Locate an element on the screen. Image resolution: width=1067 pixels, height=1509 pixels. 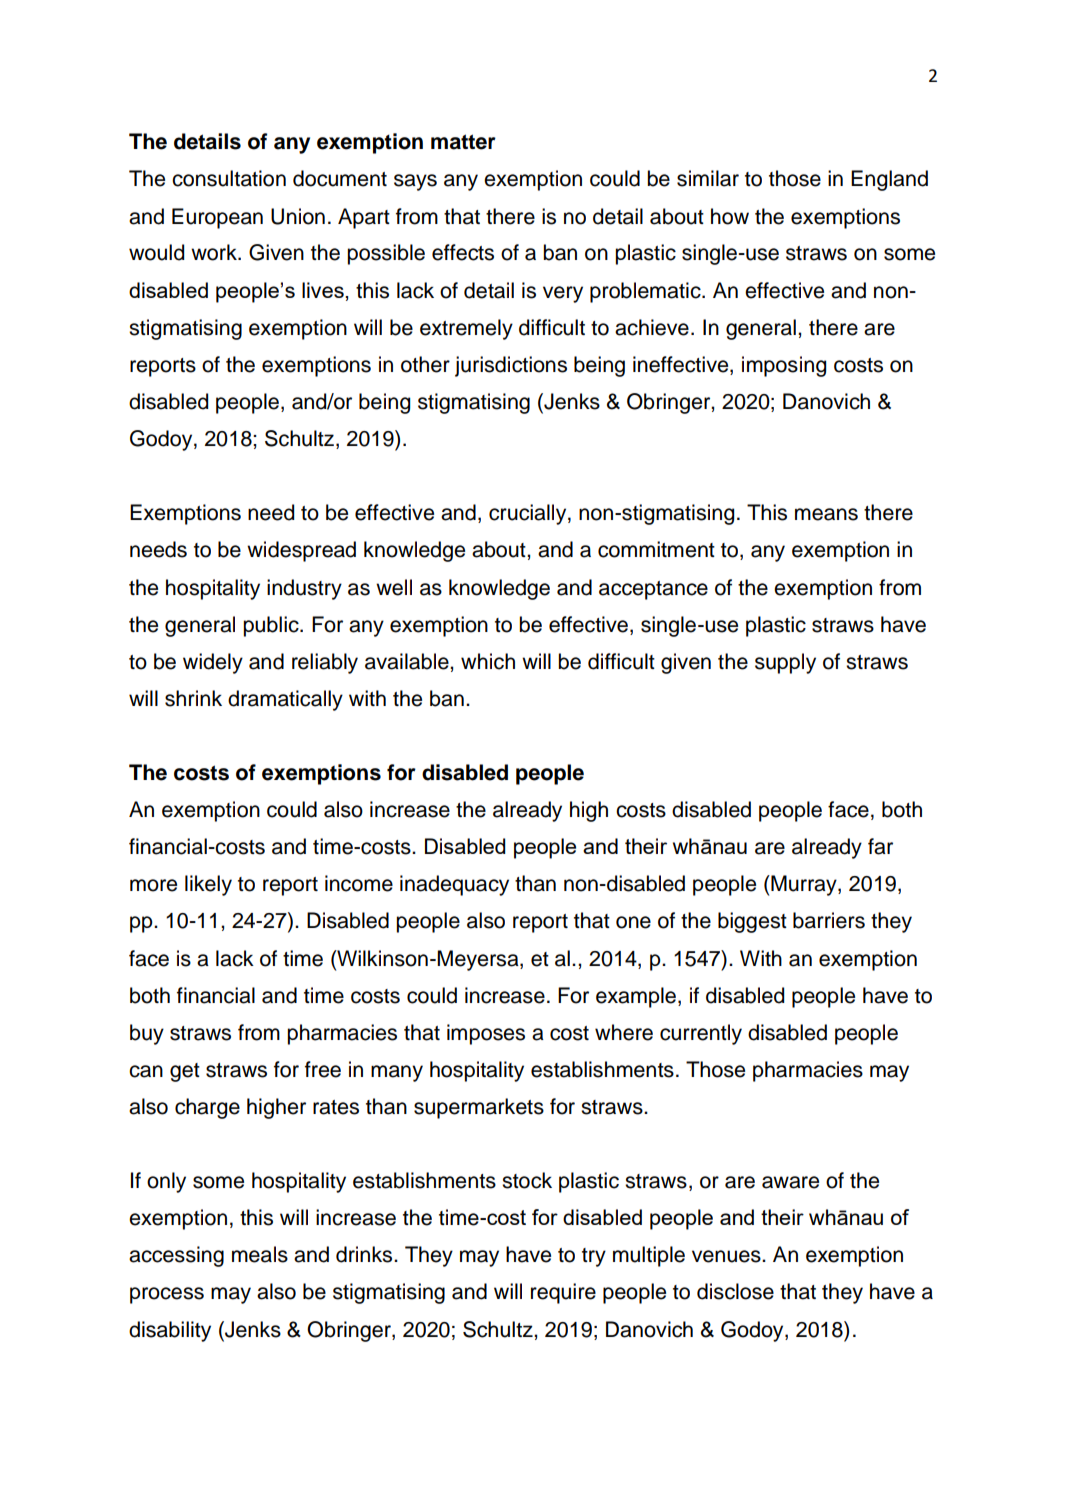
meals is located at coordinates (260, 1254).
